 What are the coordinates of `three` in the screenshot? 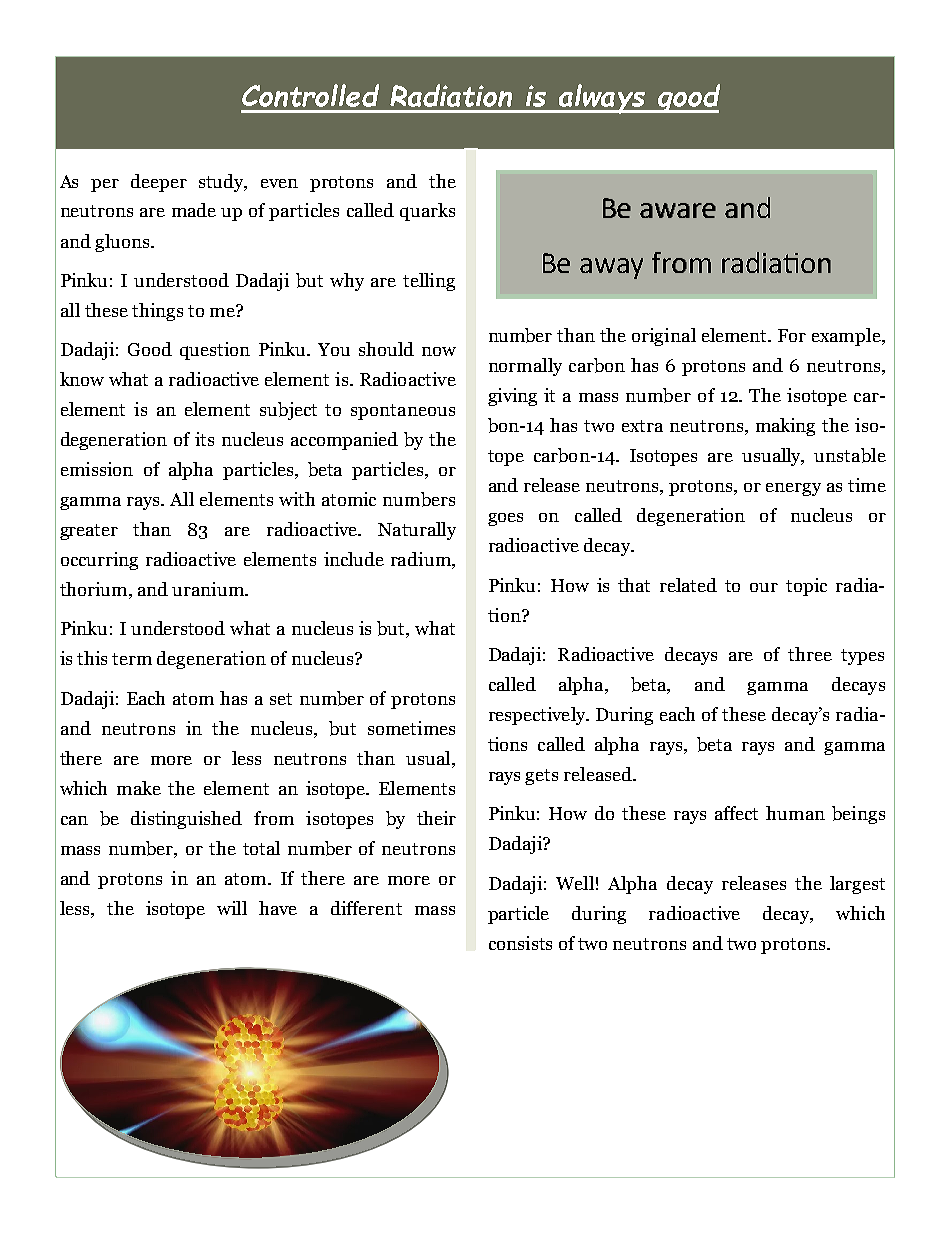 It's located at (810, 654).
